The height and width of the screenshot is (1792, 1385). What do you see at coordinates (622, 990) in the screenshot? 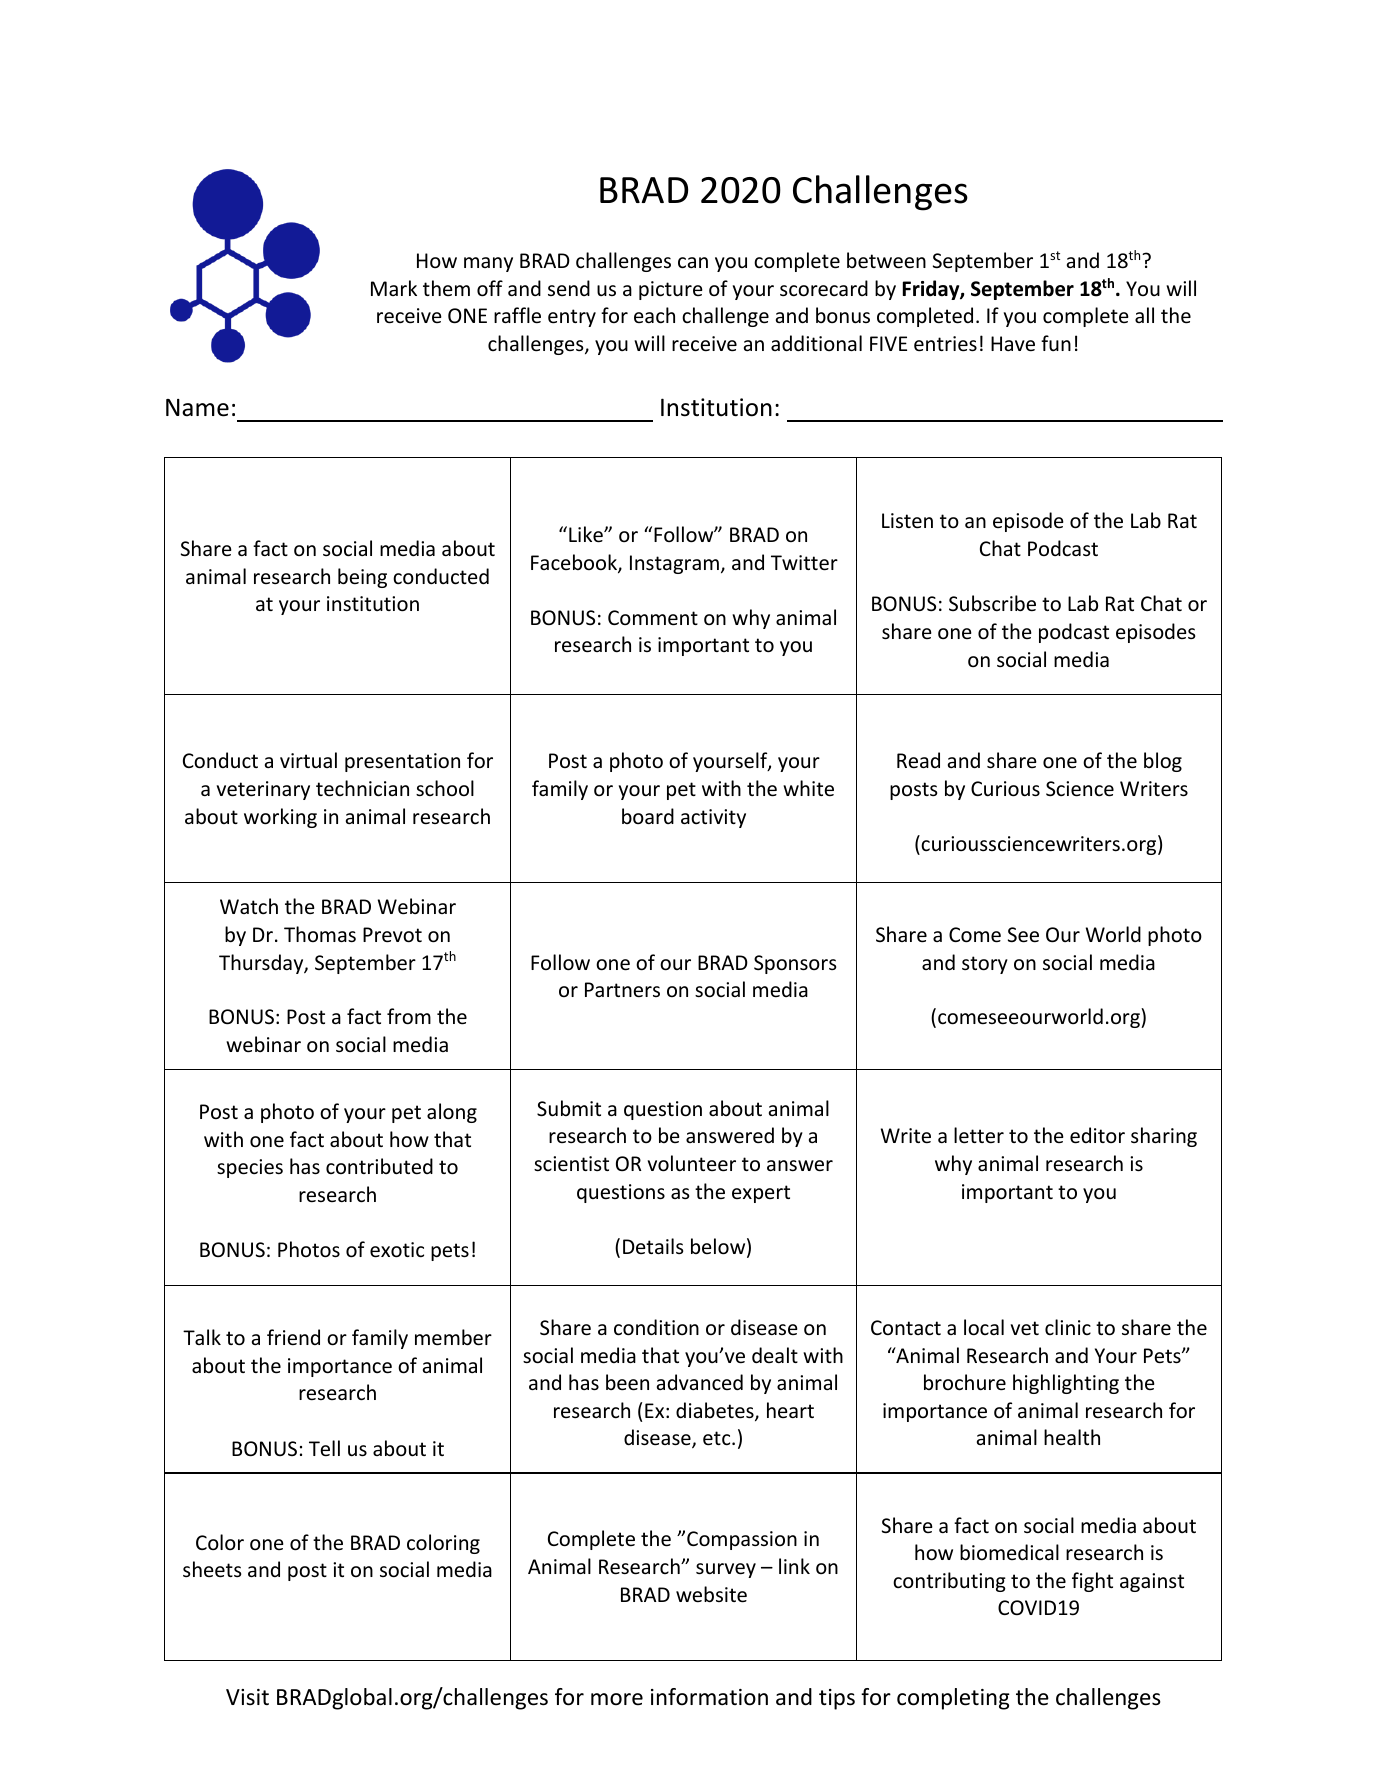
I see `Partners` at bounding box center [622, 990].
